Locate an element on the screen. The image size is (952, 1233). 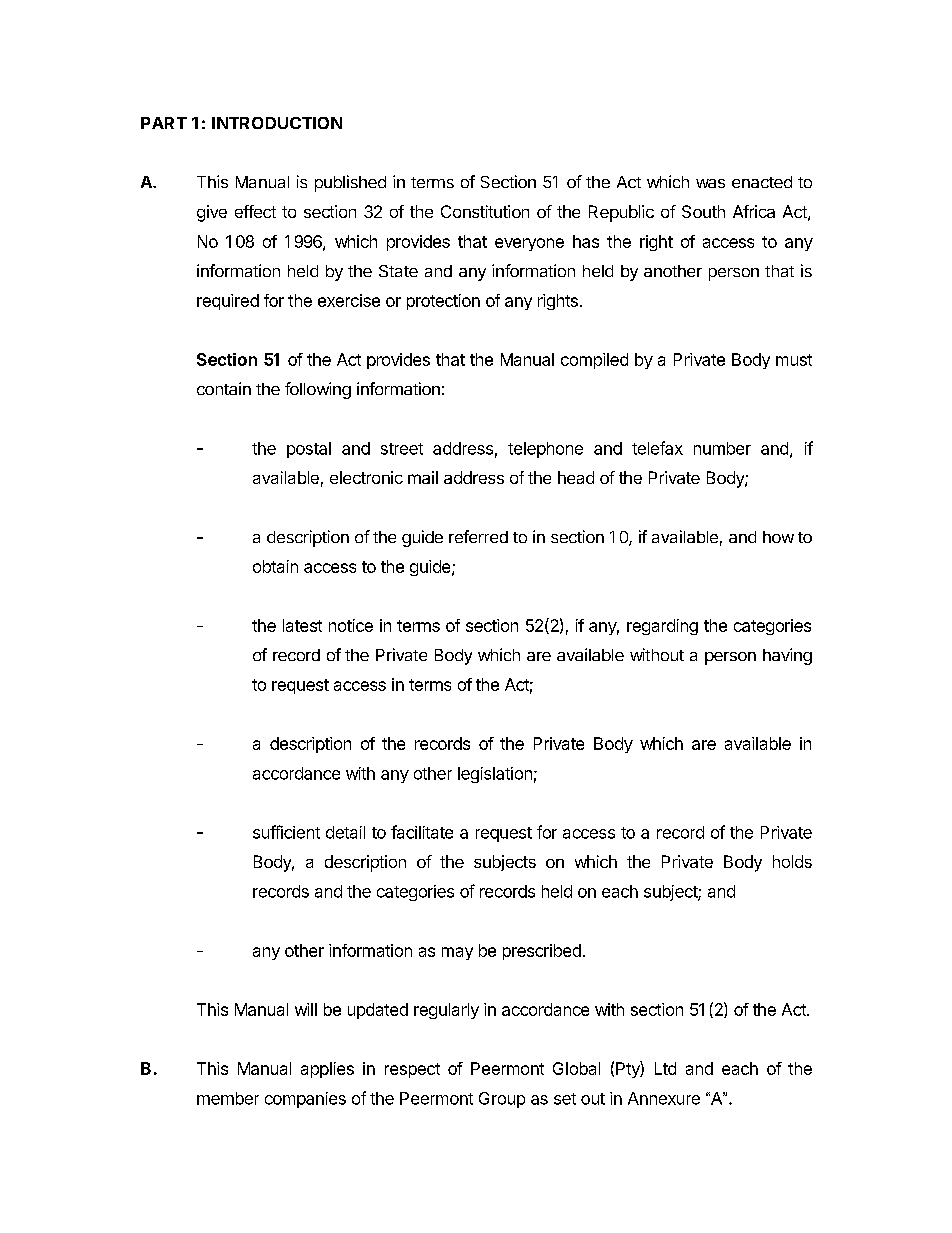
was is located at coordinates (710, 183).
